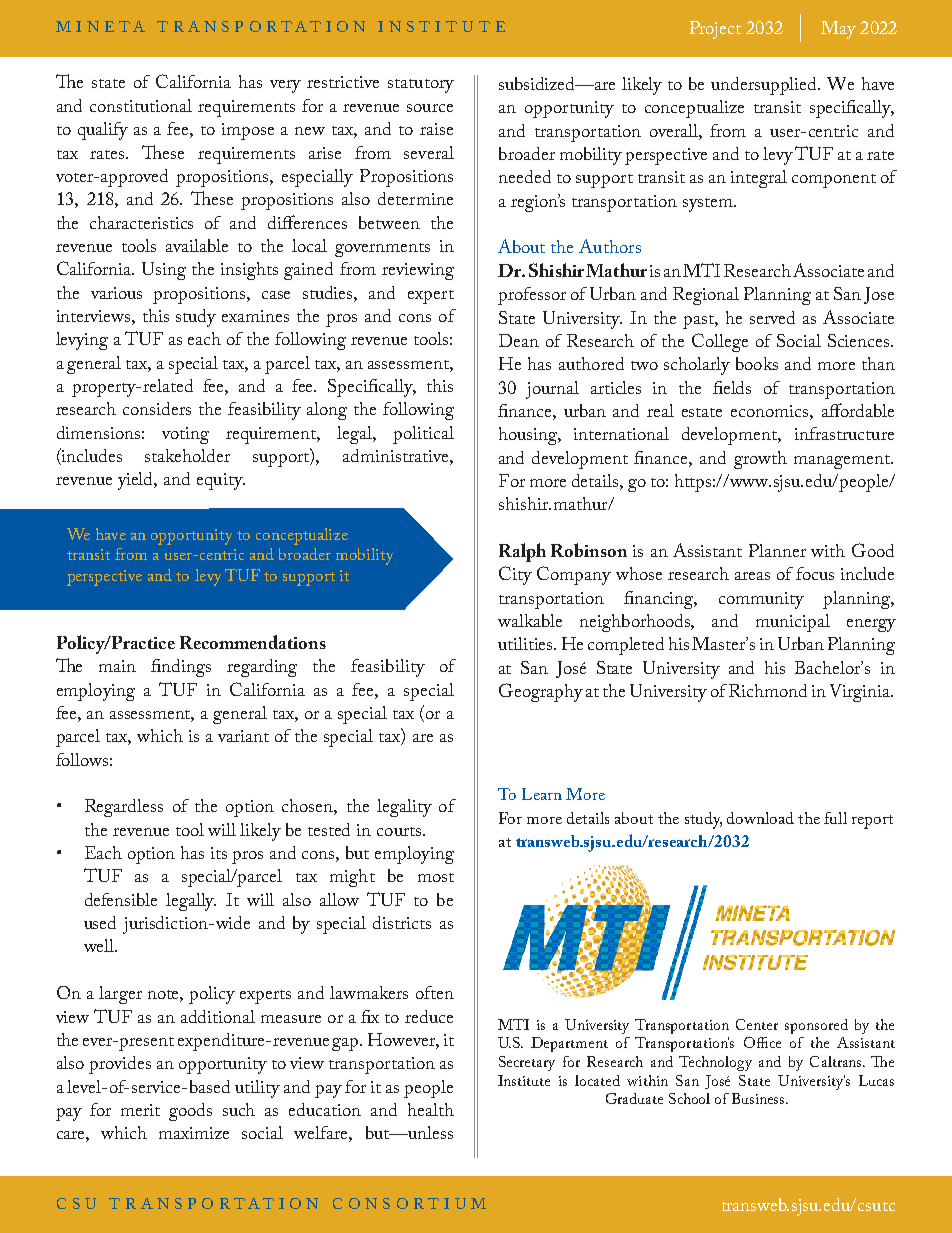 The height and width of the screenshot is (1233, 952). Describe the element at coordinates (243, 736) in the screenshot. I see `variant` at that location.
